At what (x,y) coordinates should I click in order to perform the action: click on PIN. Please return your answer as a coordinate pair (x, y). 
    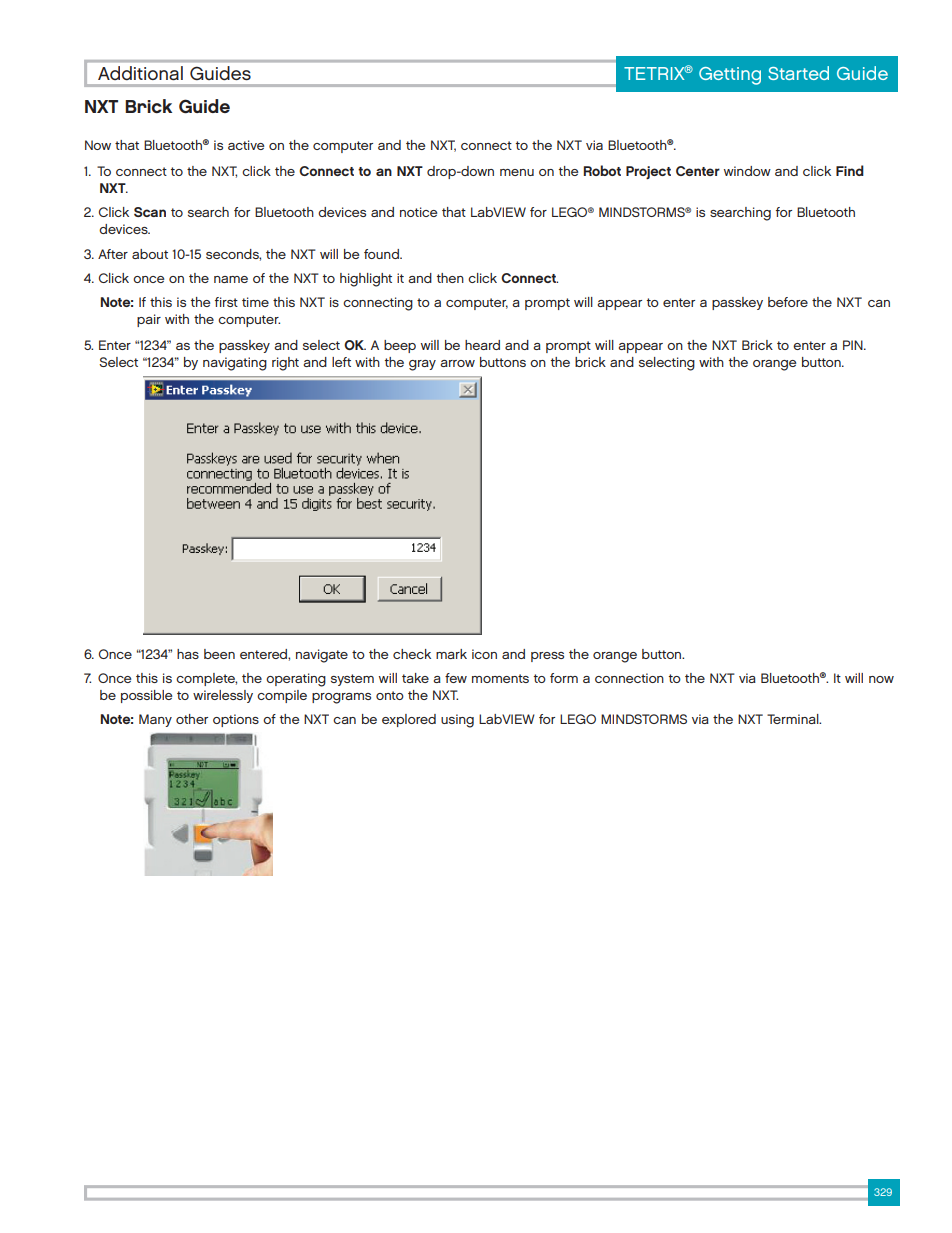
    Looking at the image, I should click on (854, 345).
